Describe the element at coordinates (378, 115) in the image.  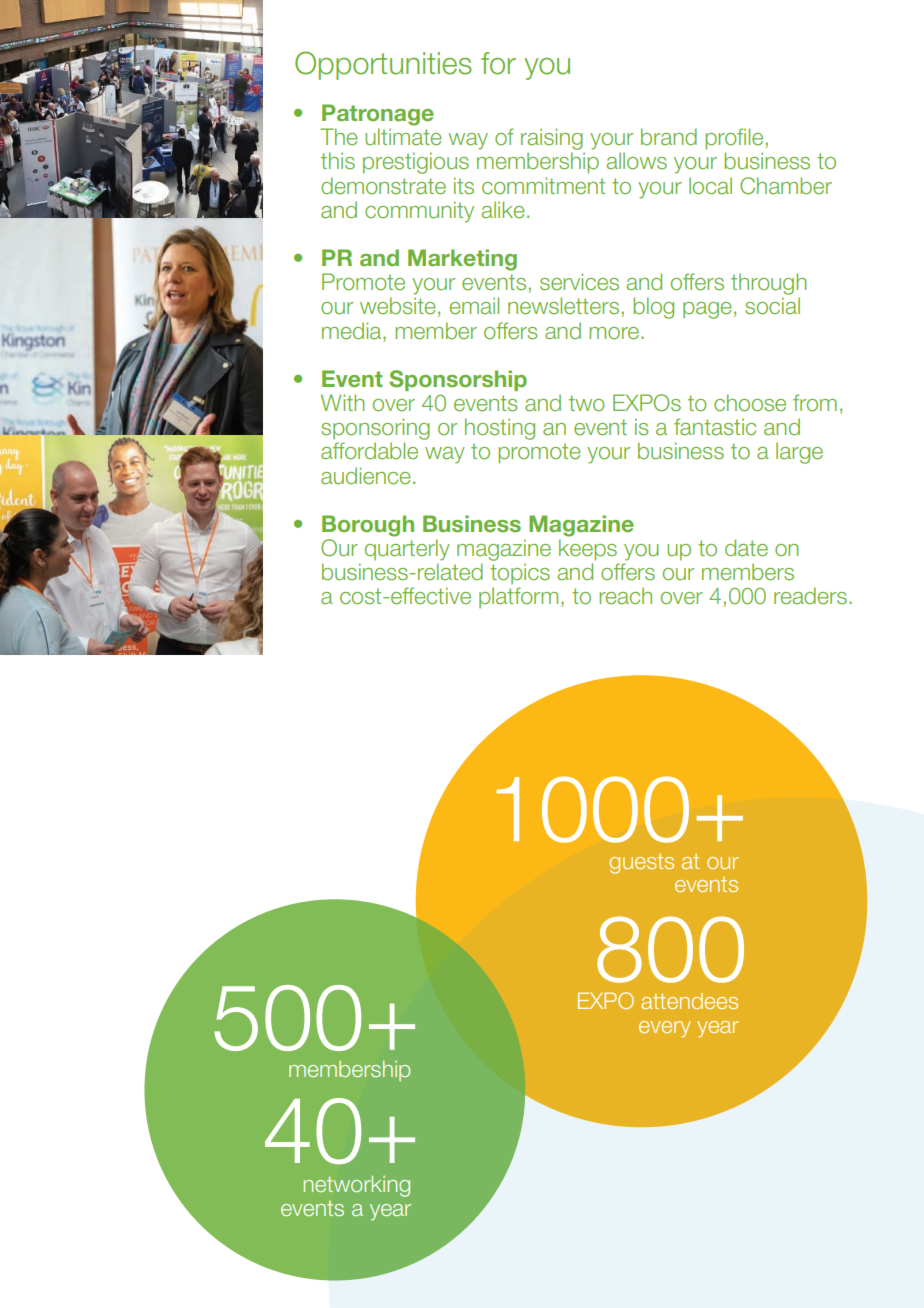
I see `Patronage` at that location.
